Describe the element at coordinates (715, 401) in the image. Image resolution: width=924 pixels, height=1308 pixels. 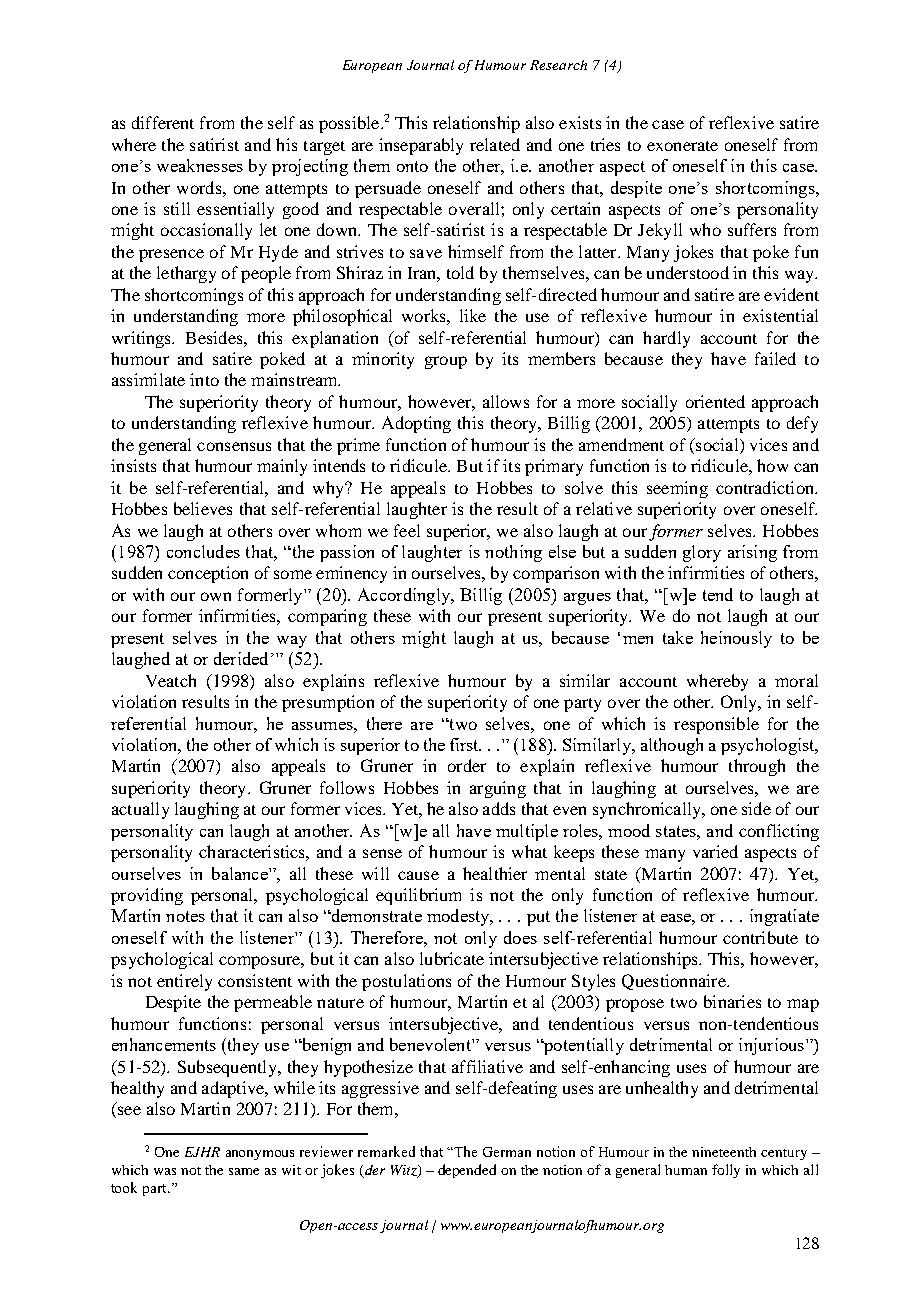
I see `oriented` at that location.
